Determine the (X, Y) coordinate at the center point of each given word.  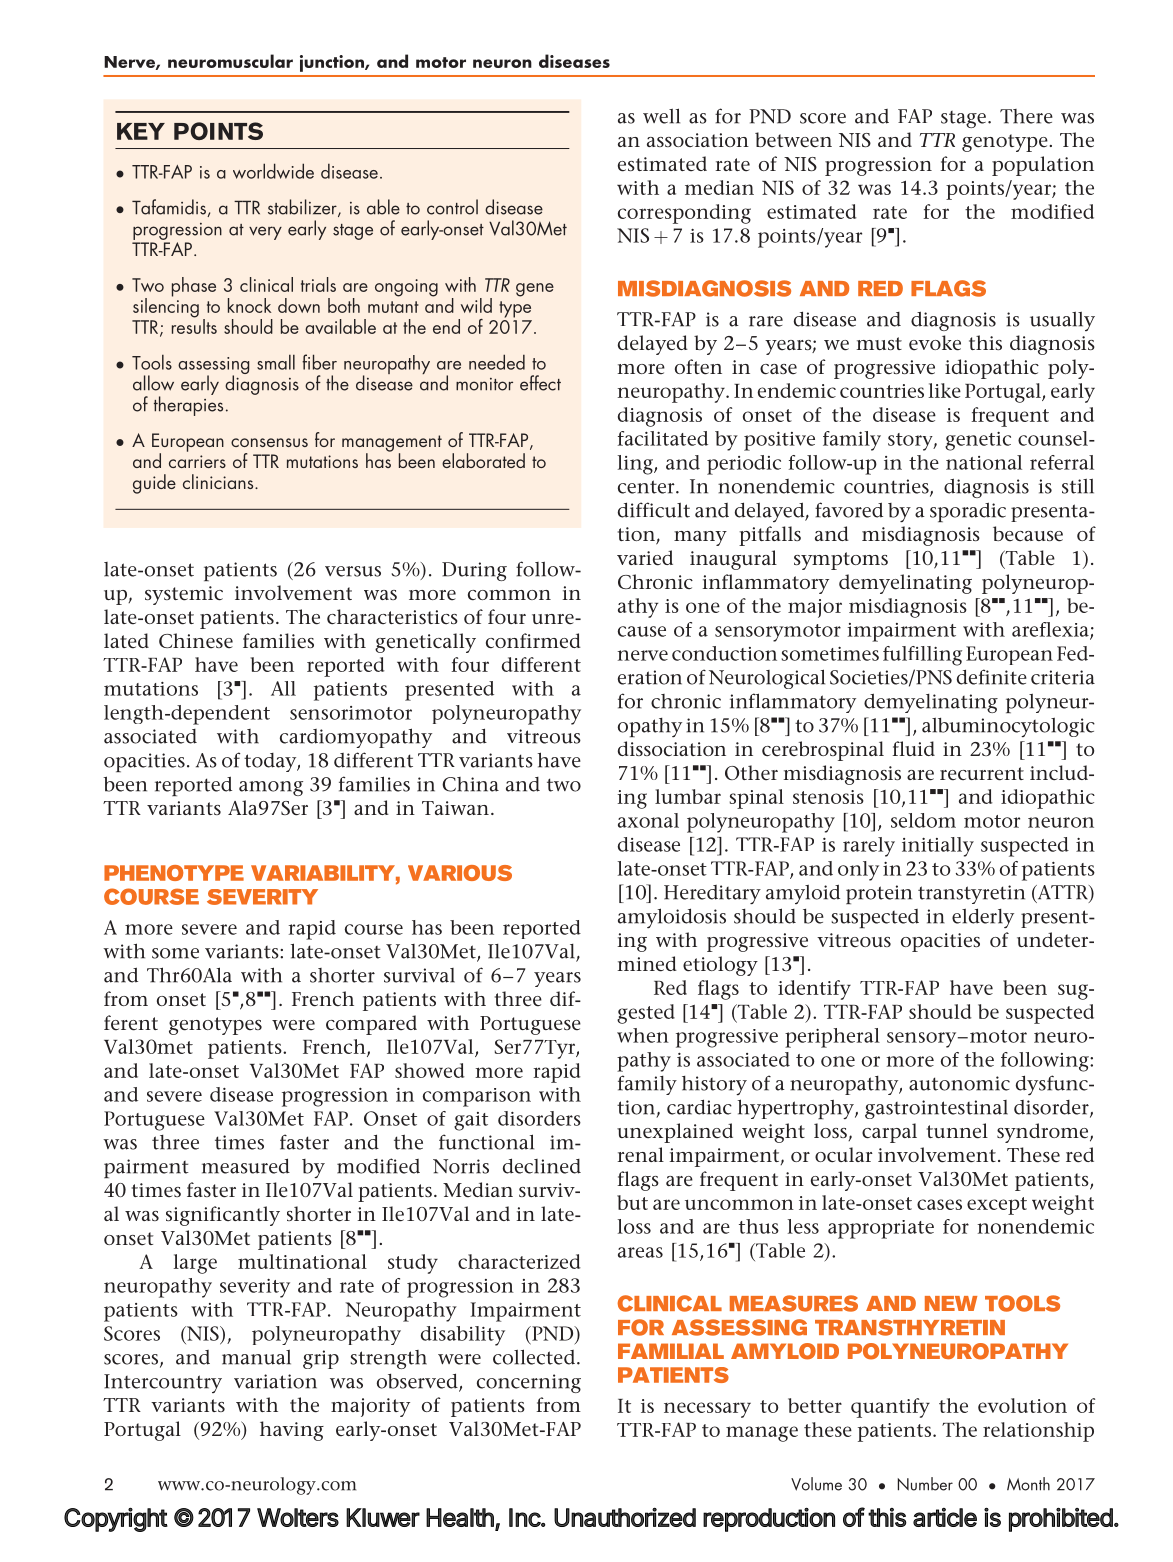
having (292, 1431)
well (661, 116)
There (1026, 116)
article (945, 1517)
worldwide (273, 171)
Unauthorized (625, 1517)
